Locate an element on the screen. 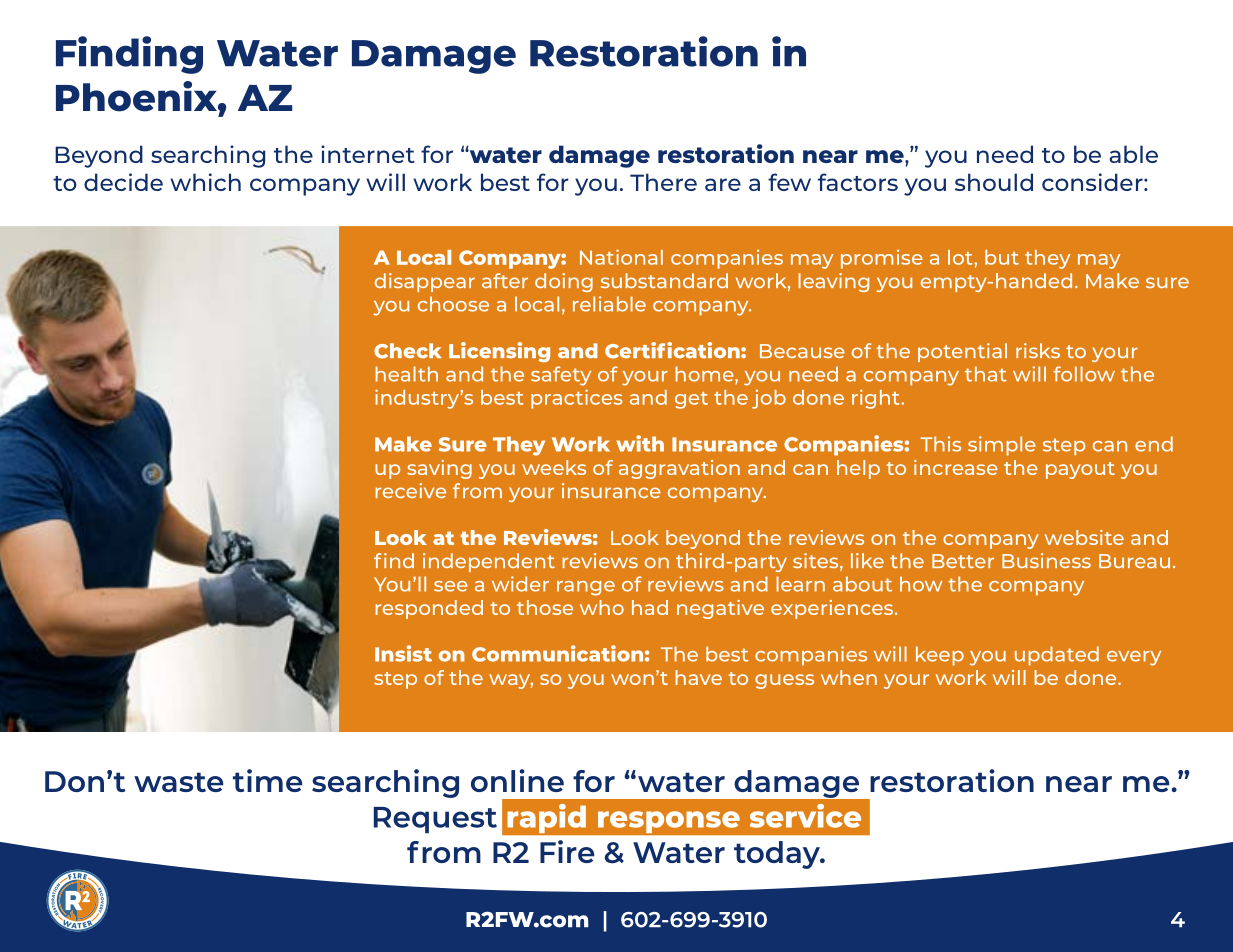 This screenshot has height=952, width=1233. aggravation is located at coordinates (679, 469).
